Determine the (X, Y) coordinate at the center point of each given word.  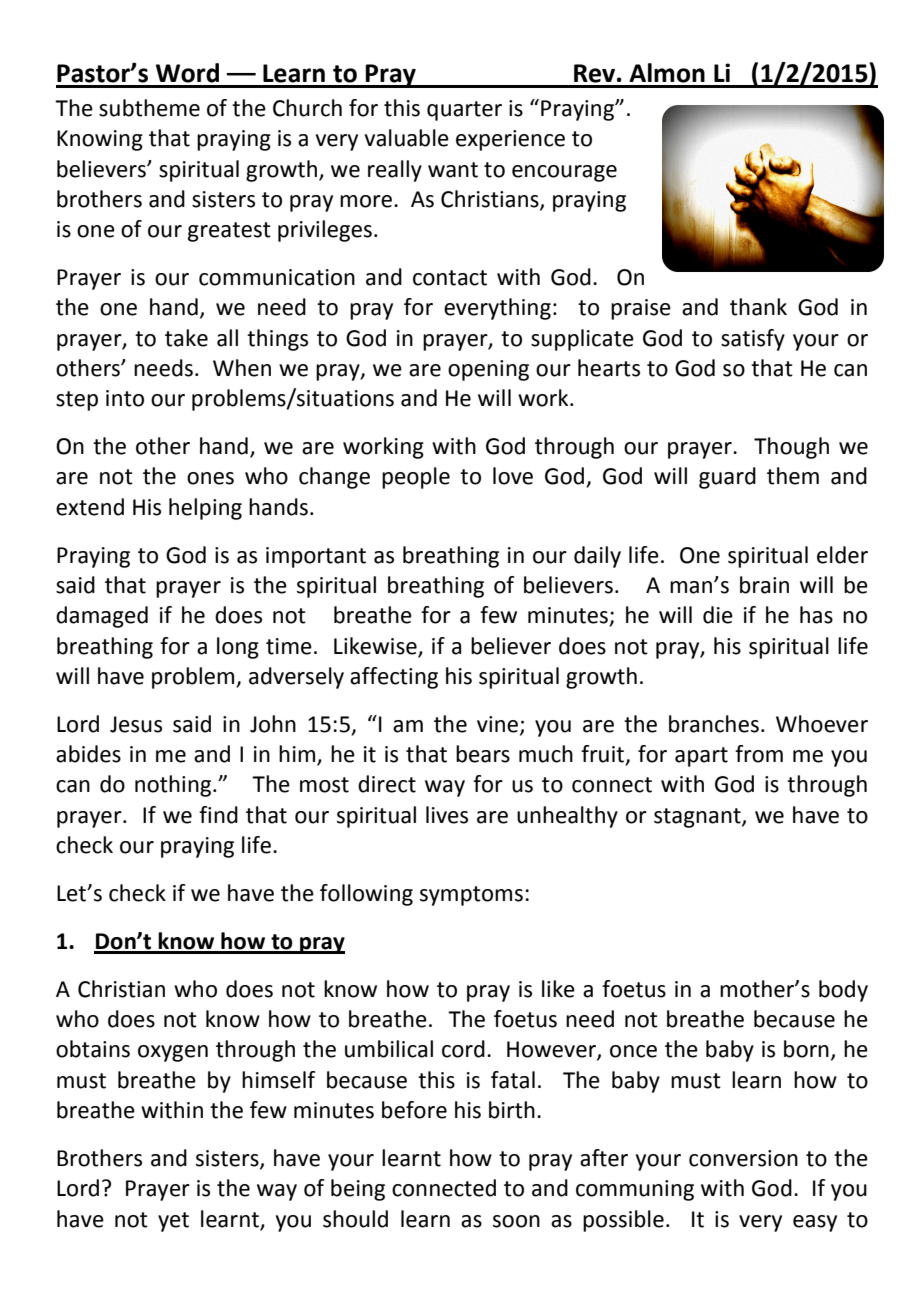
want (453, 170)
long (238, 648)
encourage (564, 173)
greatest (229, 232)
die (718, 615)
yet (173, 1222)
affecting (394, 678)
